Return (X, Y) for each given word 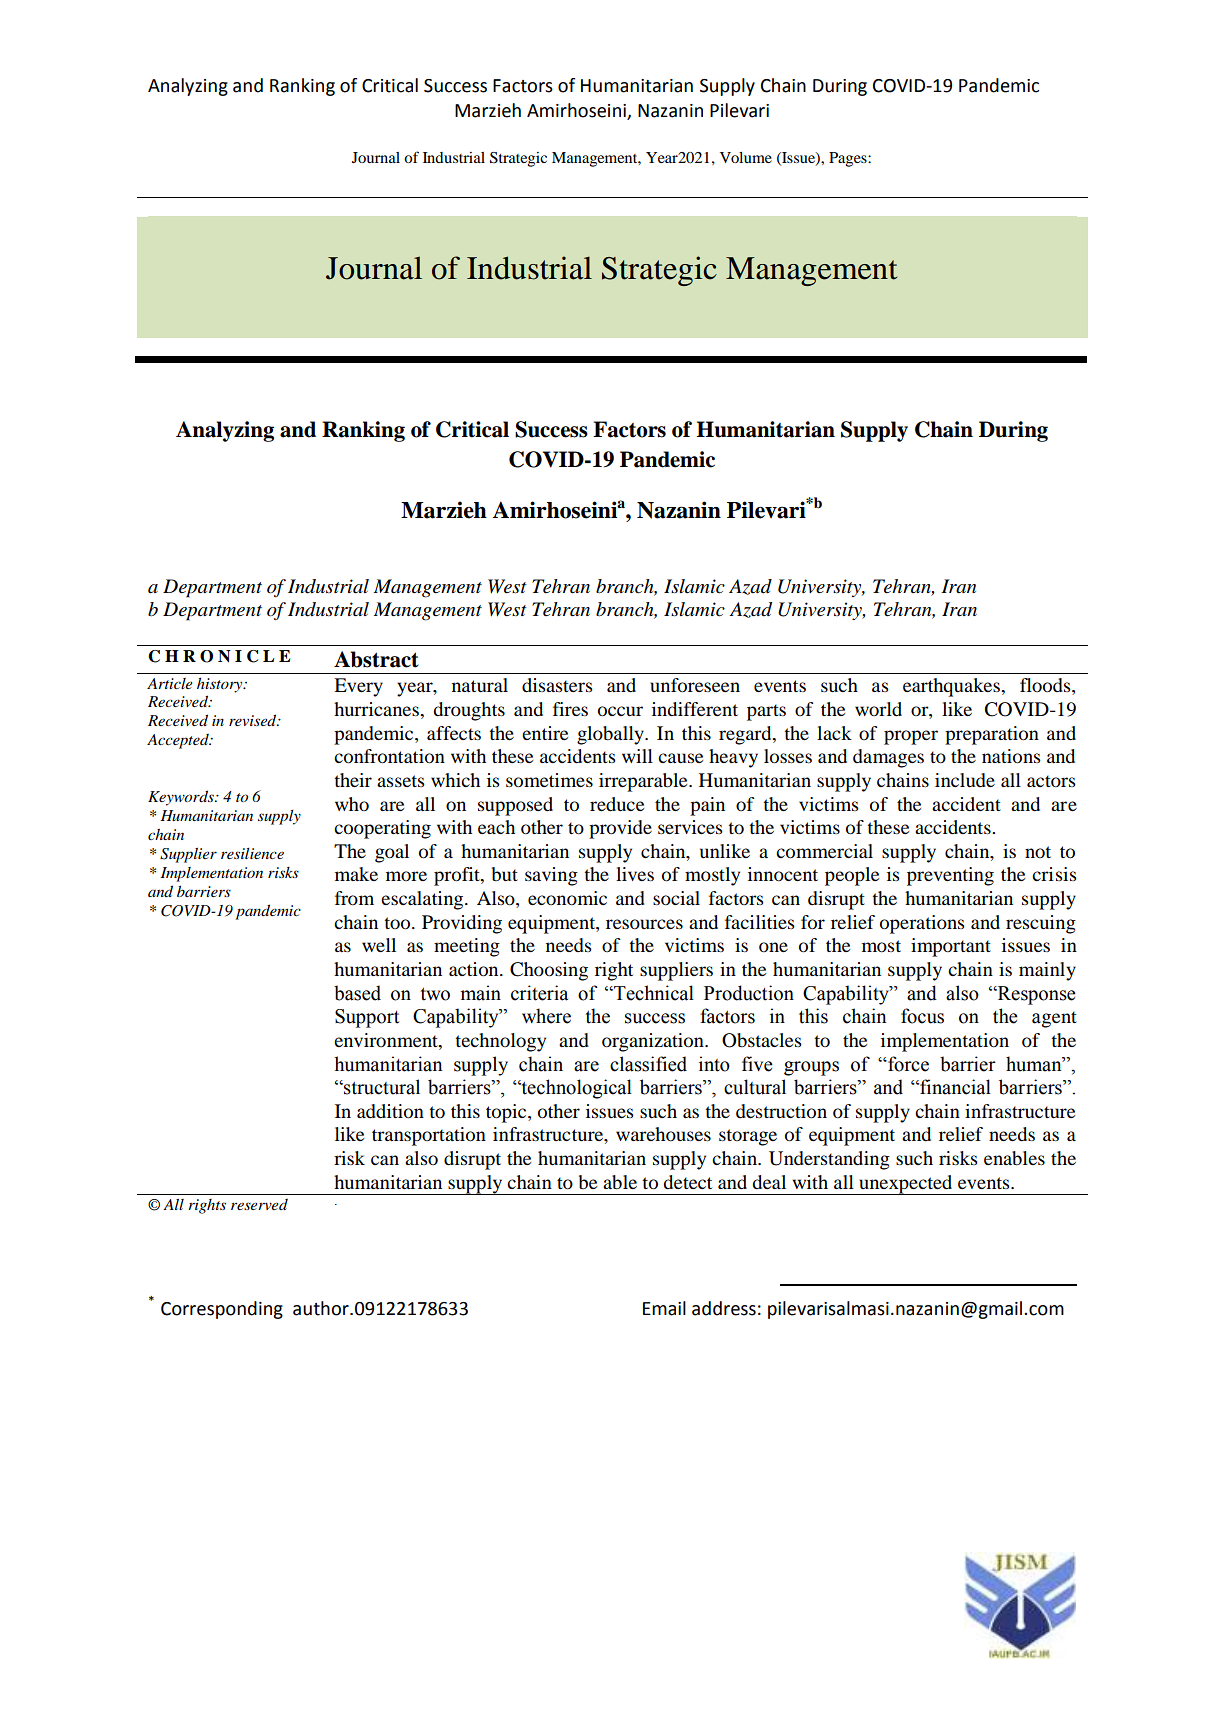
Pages (849, 159)
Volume (746, 157)
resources (644, 924)
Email (664, 1308)
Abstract (376, 659)
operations (922, 924)
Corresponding (222, 1310)
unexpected (906, 1185)
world (878, 709)
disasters (557, 685)
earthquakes (953, 687)
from (354, 898)
